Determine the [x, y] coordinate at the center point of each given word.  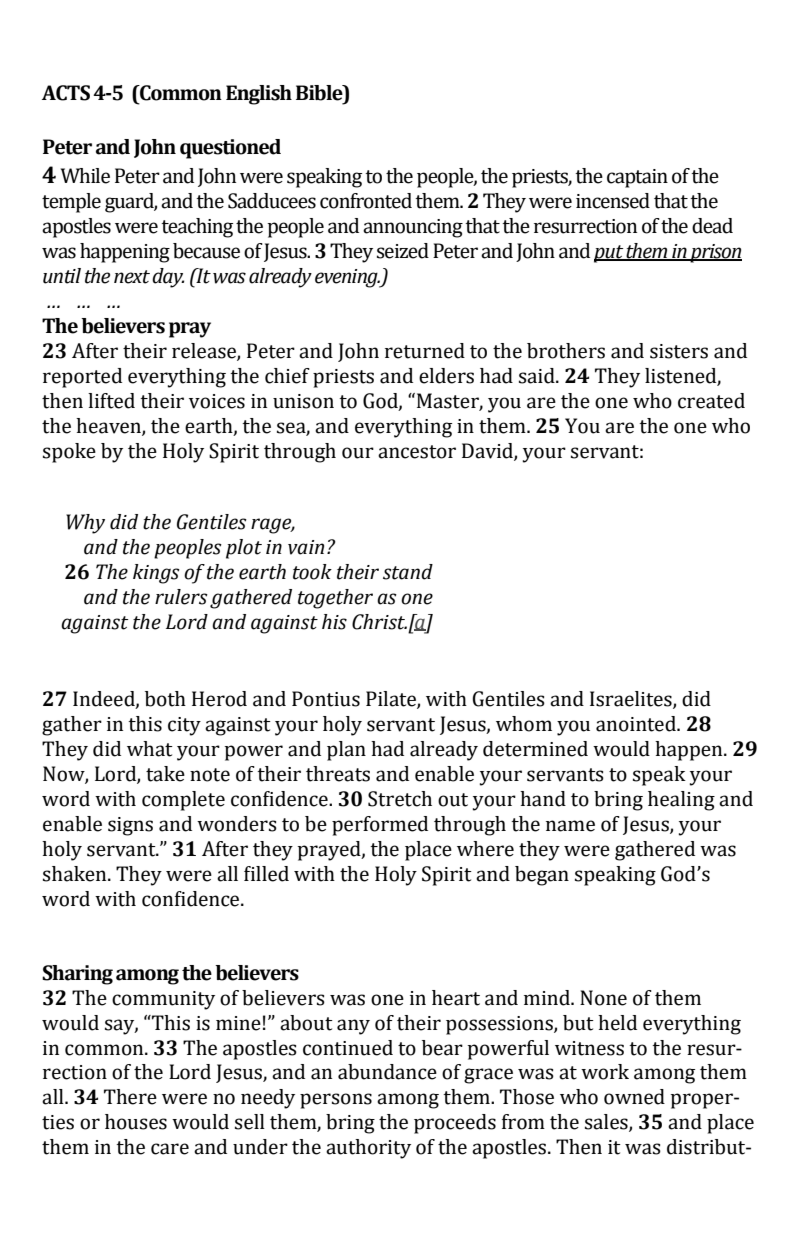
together [335, 599]
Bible [320, 93]
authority [368, 1149]
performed [380, 826]
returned [425, 351]
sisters [679, 351]
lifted [111, 401]
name [570, 826]
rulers [181, 597]
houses [136, 1122]
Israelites [632, 700]
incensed [613, 201]
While [85, 176]
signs [130, 826]
